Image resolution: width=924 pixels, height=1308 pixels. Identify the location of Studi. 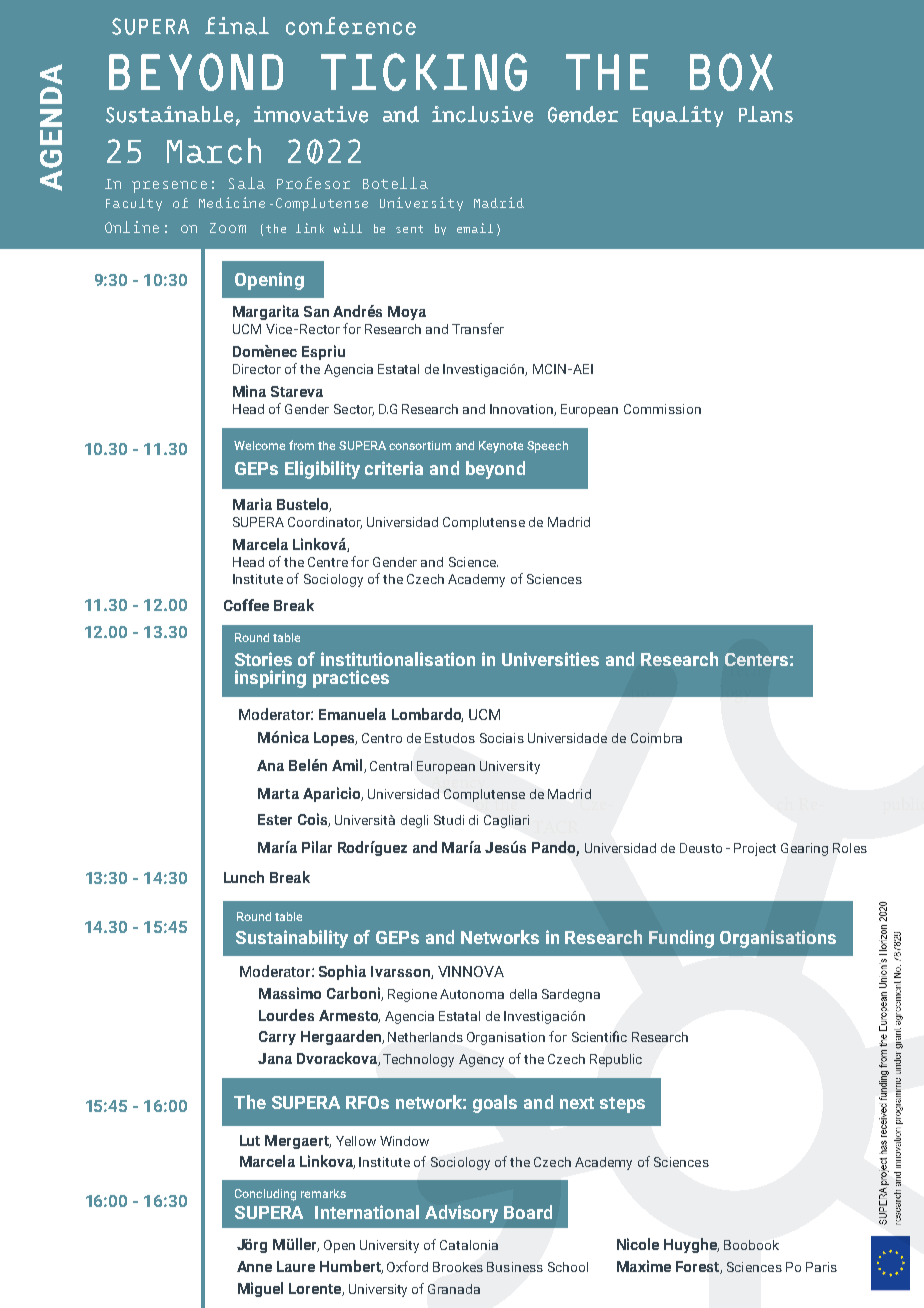
(449, 820).
